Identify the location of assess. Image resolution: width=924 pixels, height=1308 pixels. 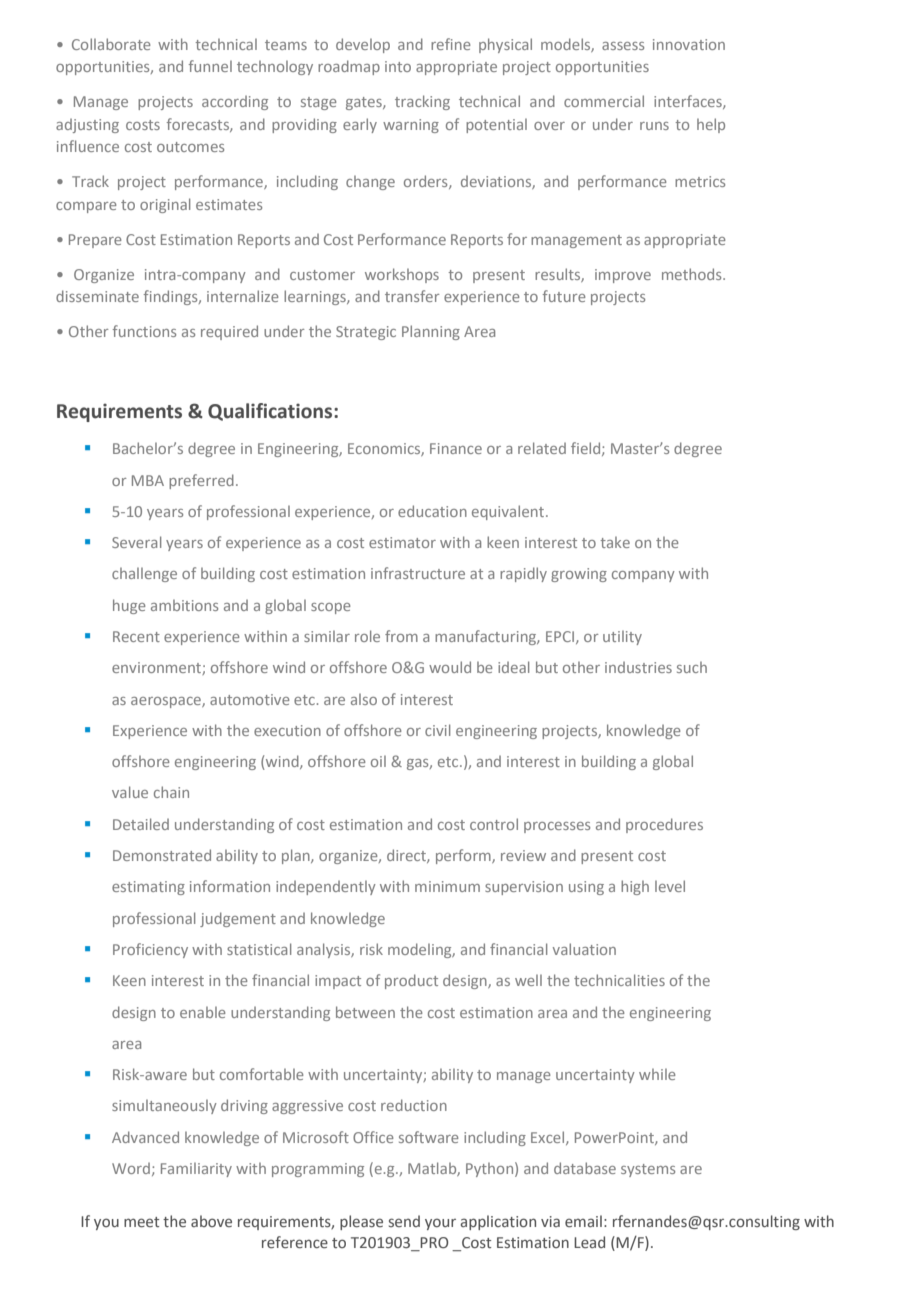
(623, 46).
